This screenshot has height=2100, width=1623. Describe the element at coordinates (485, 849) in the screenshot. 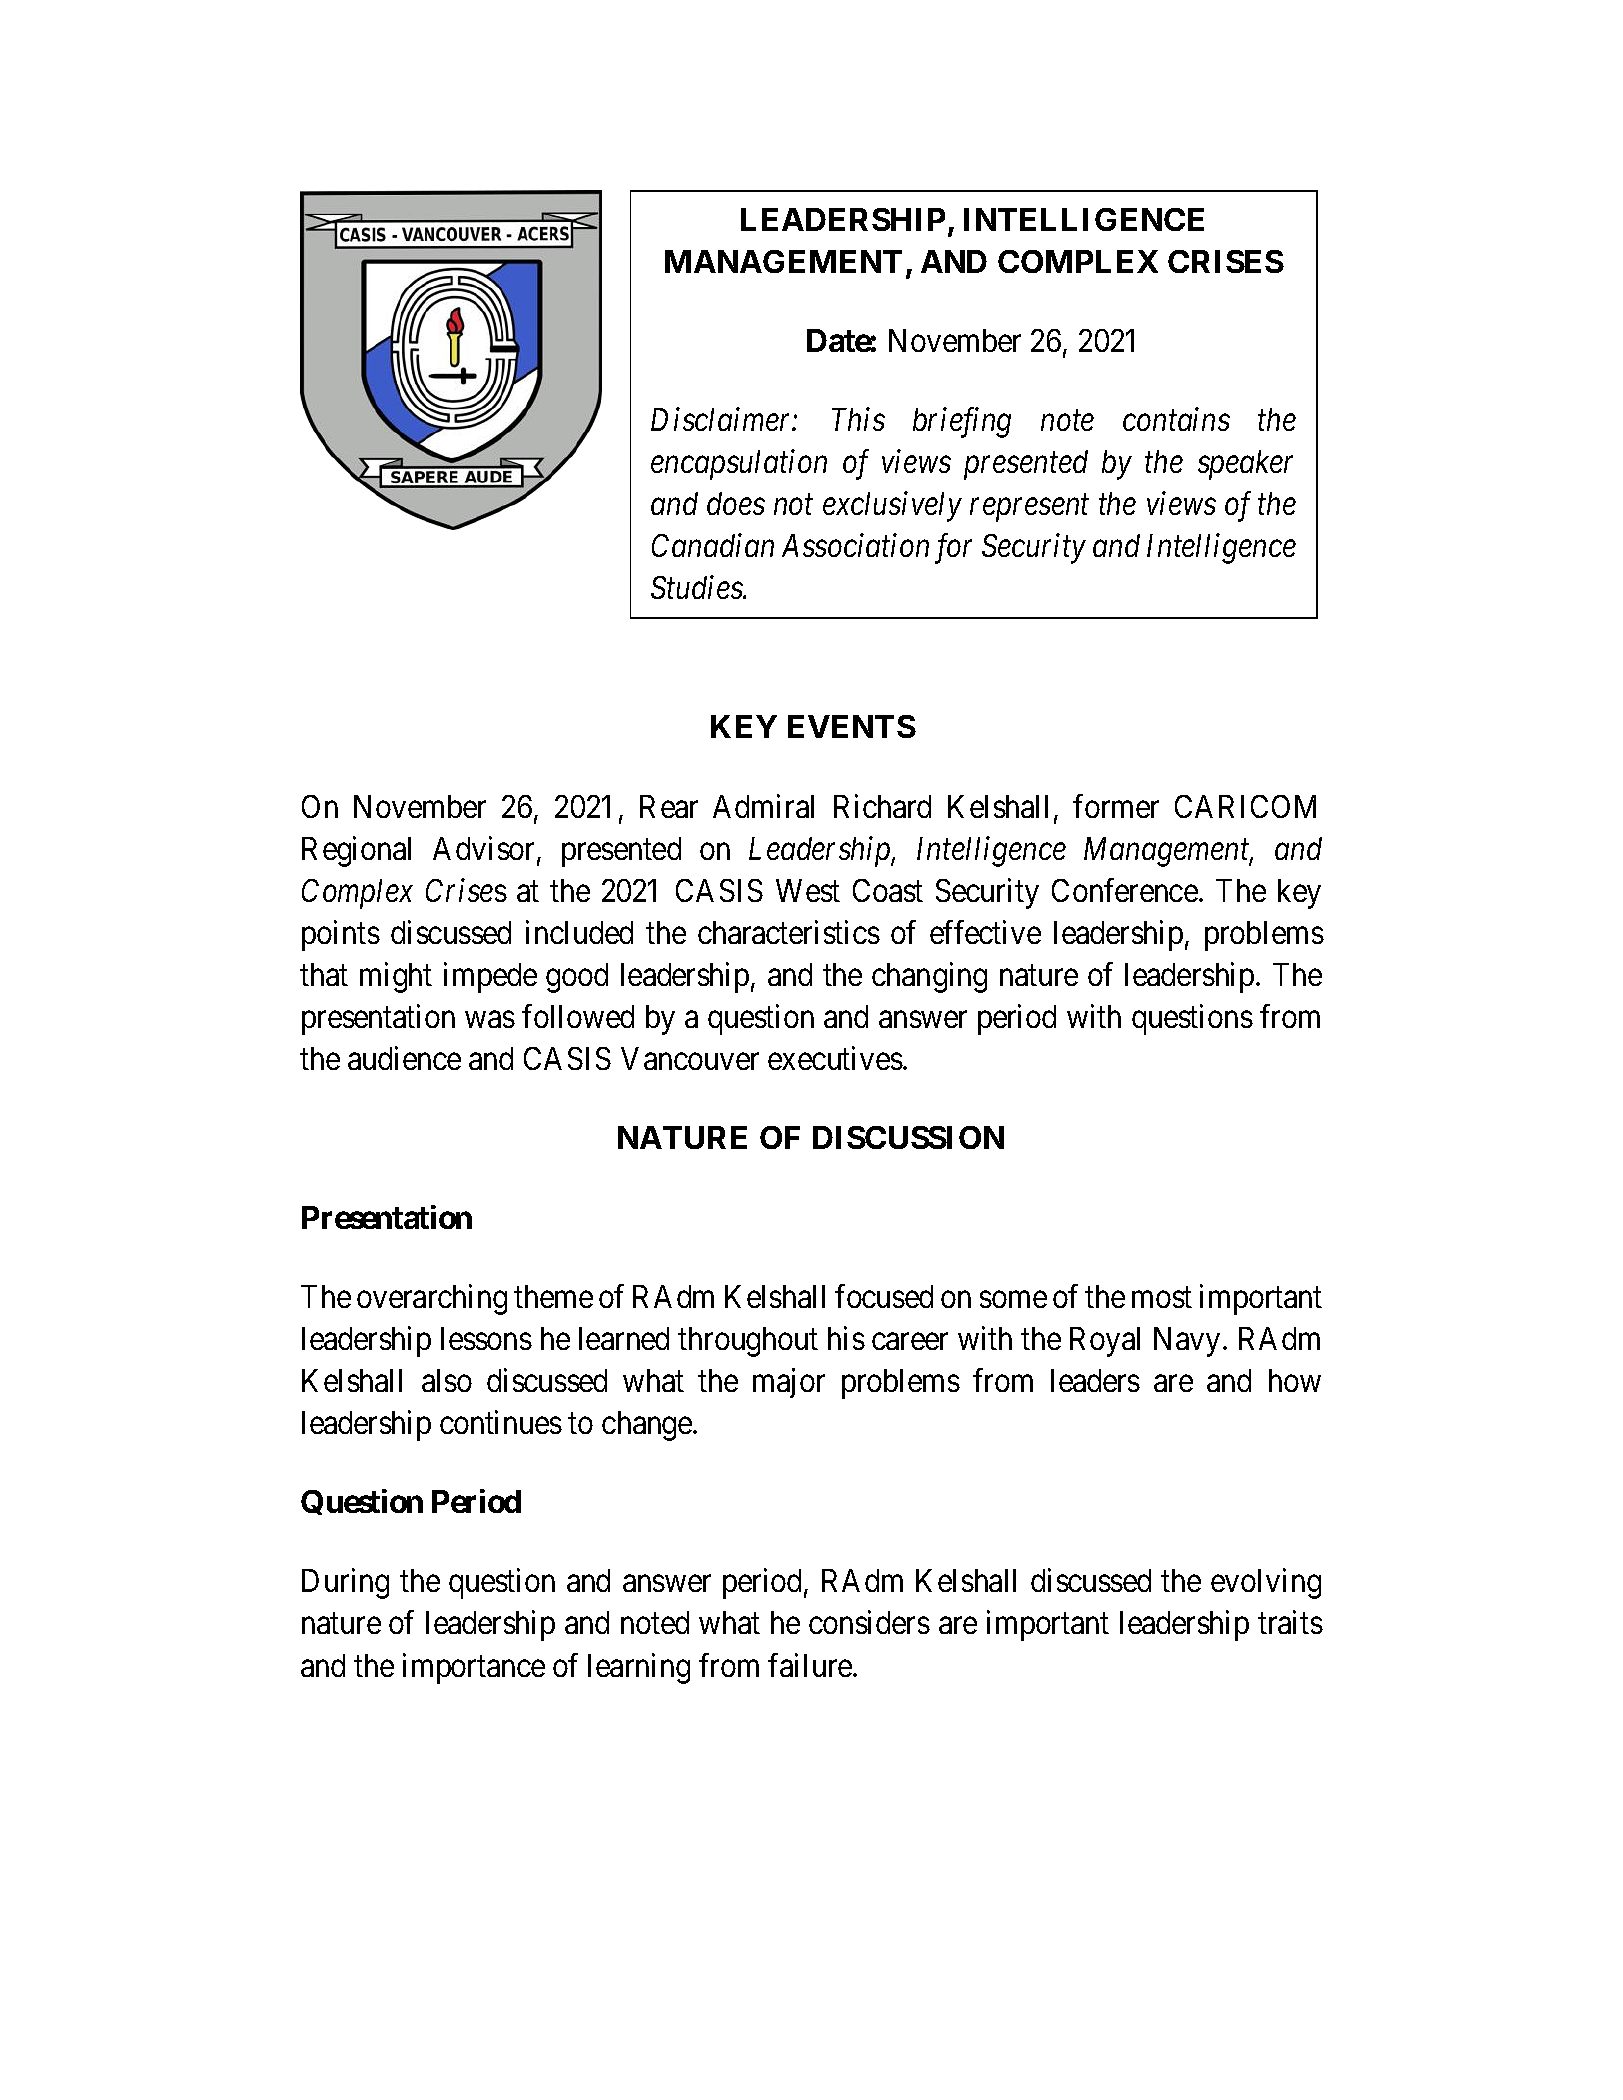

I see `Advisor` at that location.
